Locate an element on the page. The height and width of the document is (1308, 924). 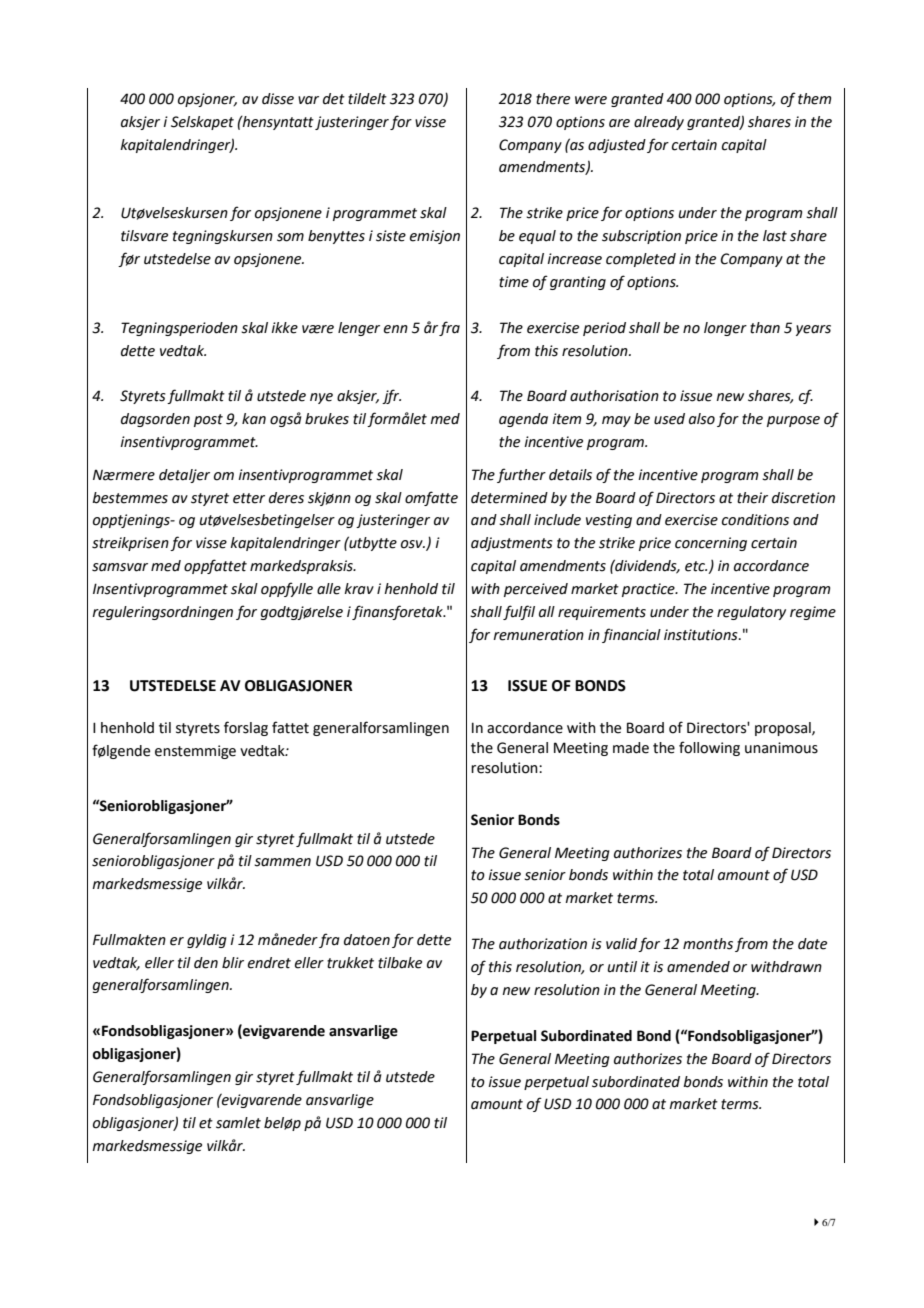
blir is located at coordinates (233, 963).
